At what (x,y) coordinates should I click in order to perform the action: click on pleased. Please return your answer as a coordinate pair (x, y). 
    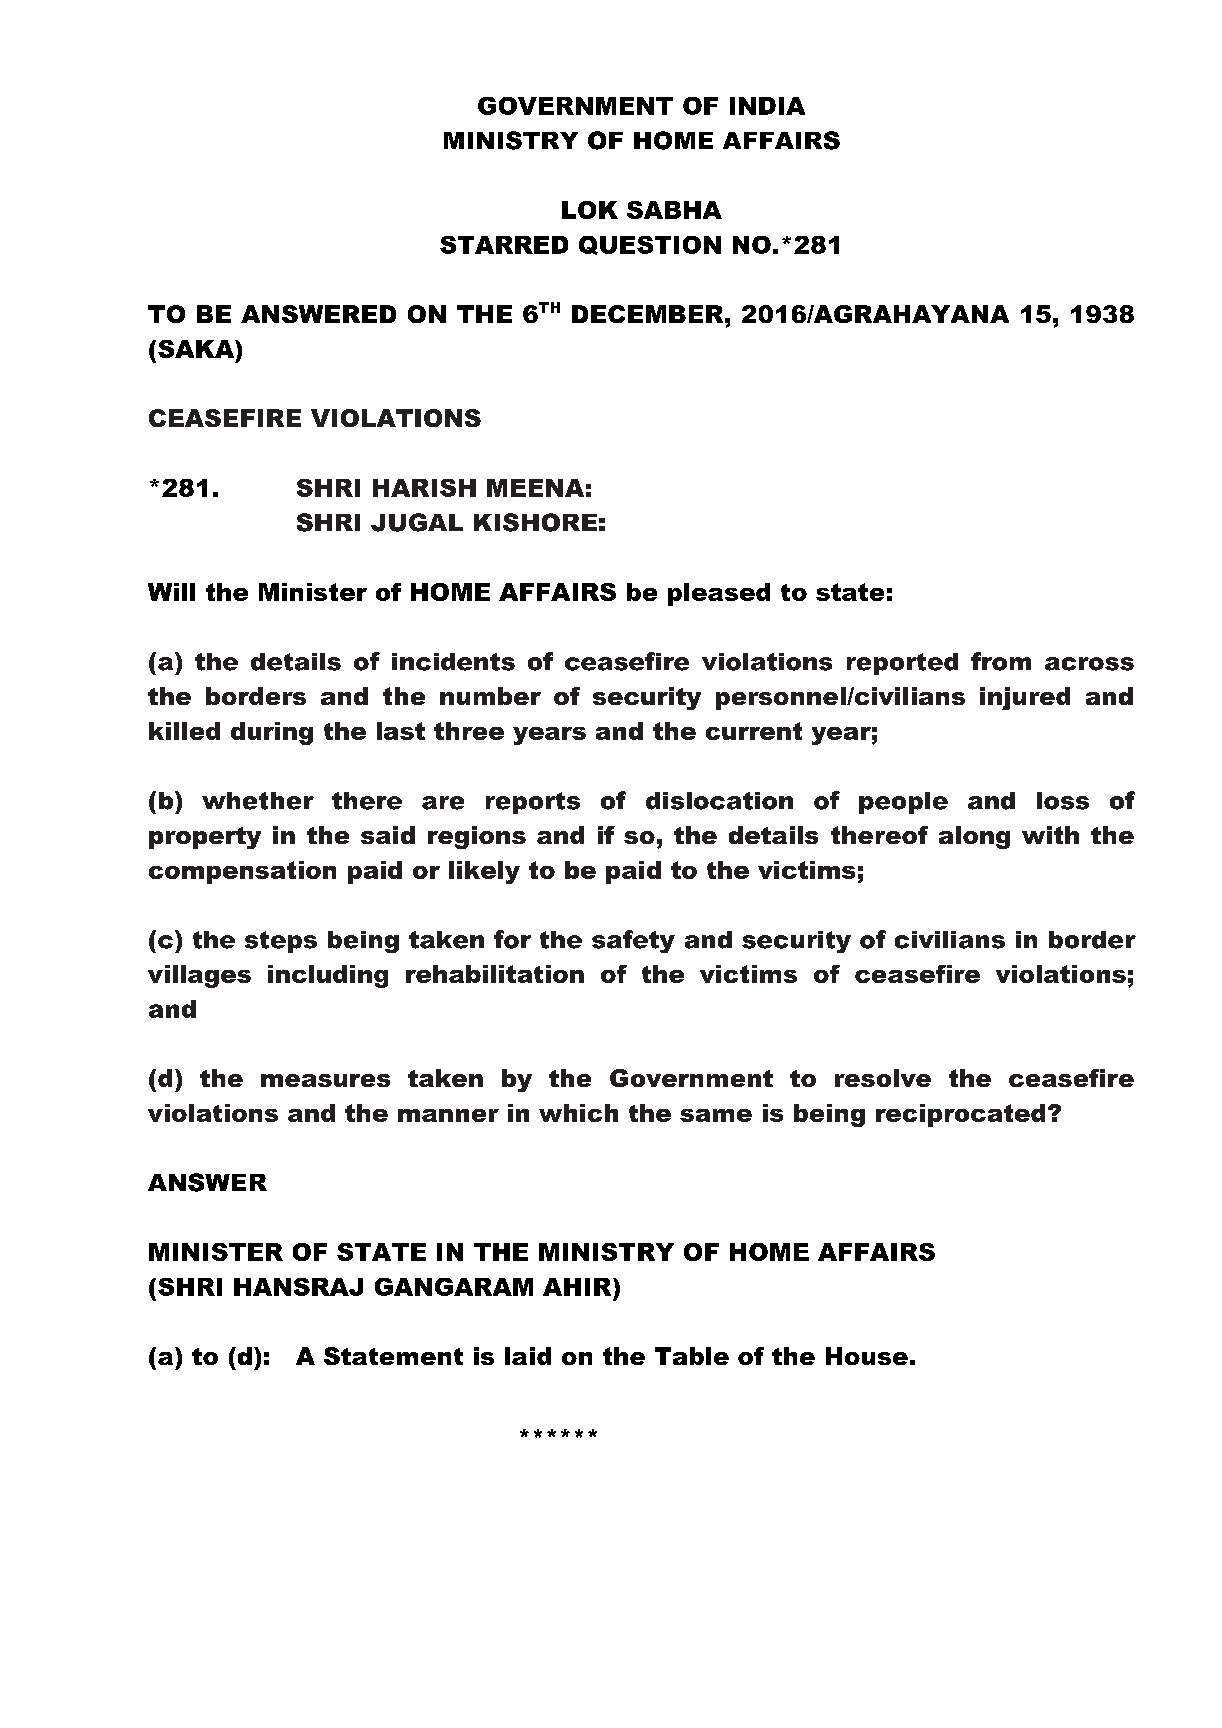
    Looking at the image, I should click on (719, 594).
